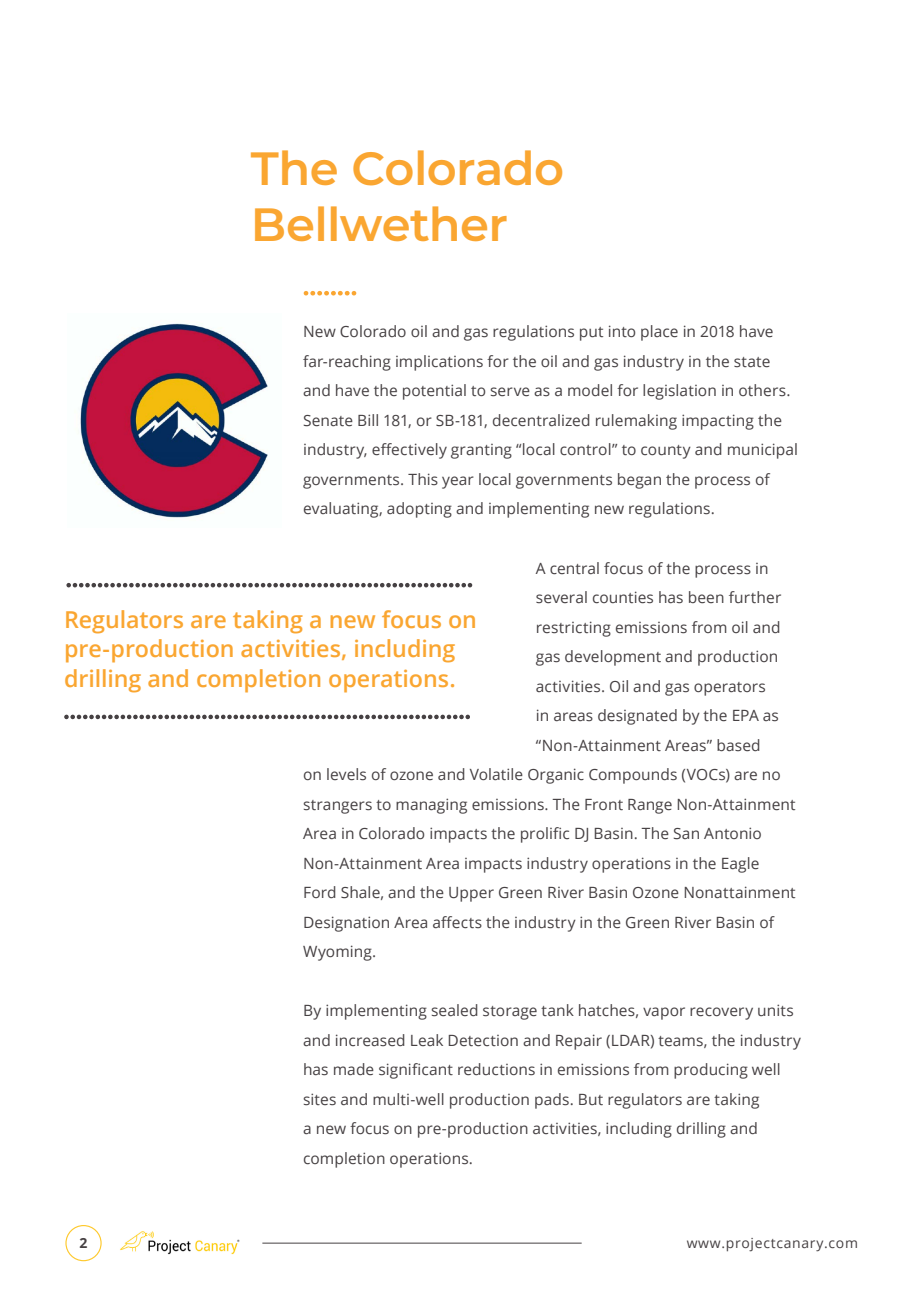 Image resolution: width=924 pixels, height=1308 pixels. What do you see at coordinates (409, 451) in the document?
I see `effectively` at bounding box center [409, 451].
